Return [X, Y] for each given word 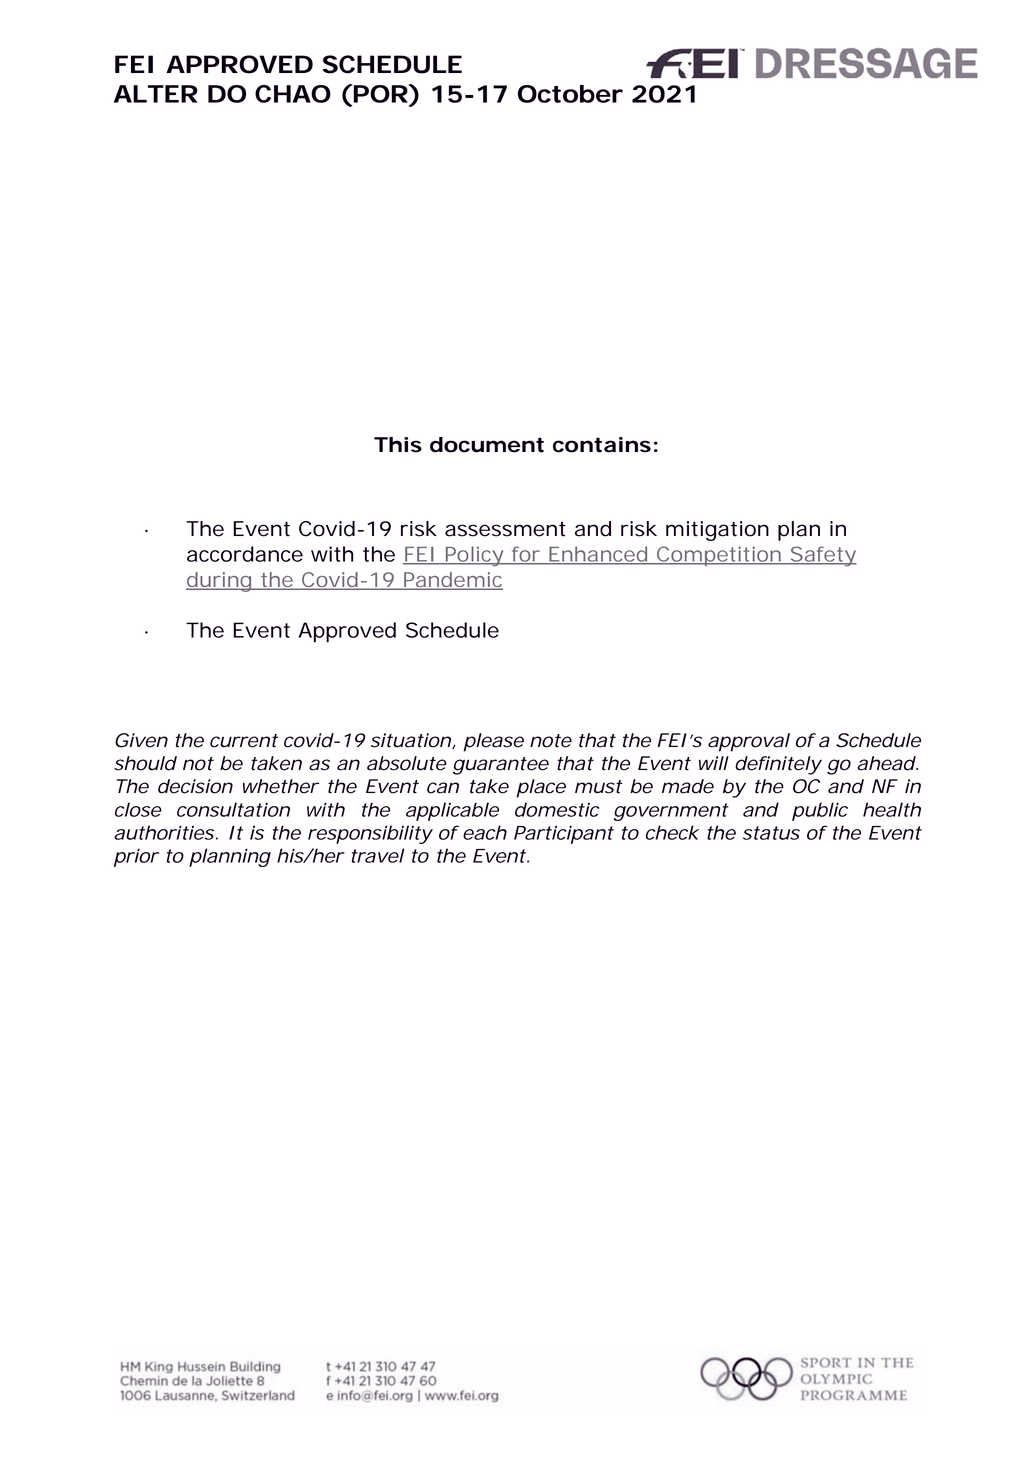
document [487, 445]
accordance [245, 554]
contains [602, 445]
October [570, 94]
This [398, 445]
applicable [452, 811]
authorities [164, 832]
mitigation [717, 531]
